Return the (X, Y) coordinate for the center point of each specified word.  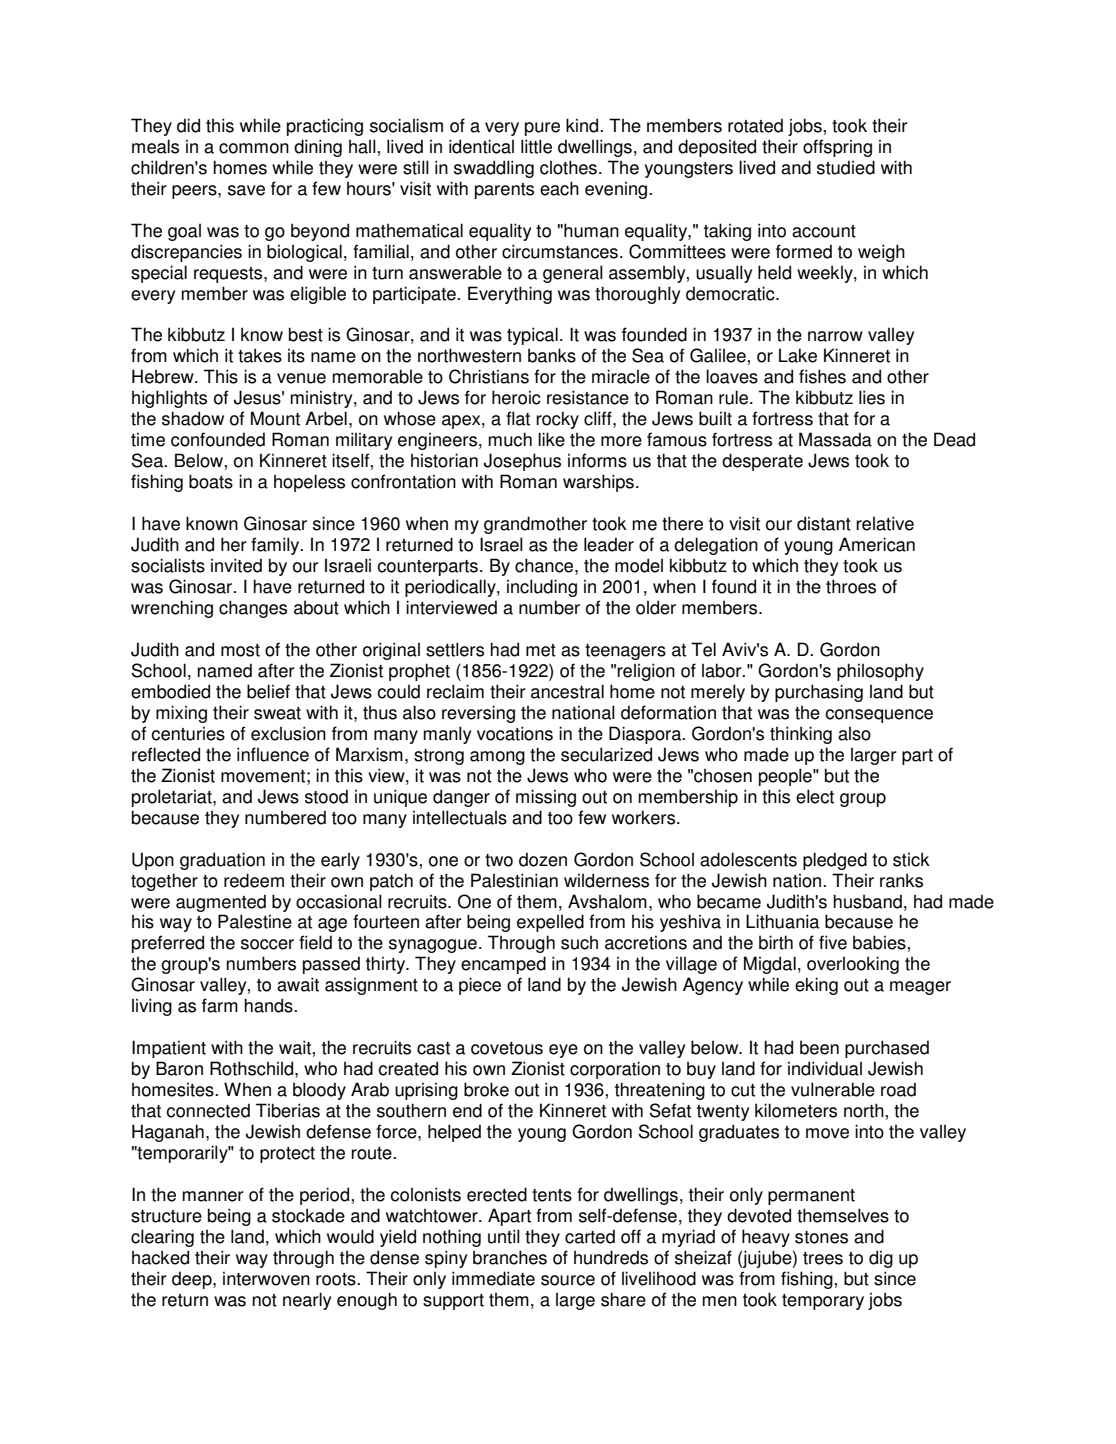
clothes (568, 167)
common (254, 148)
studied (846, 167)
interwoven (266, 1278)
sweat (277, 713)
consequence (879, 716)
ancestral (567, 691)
